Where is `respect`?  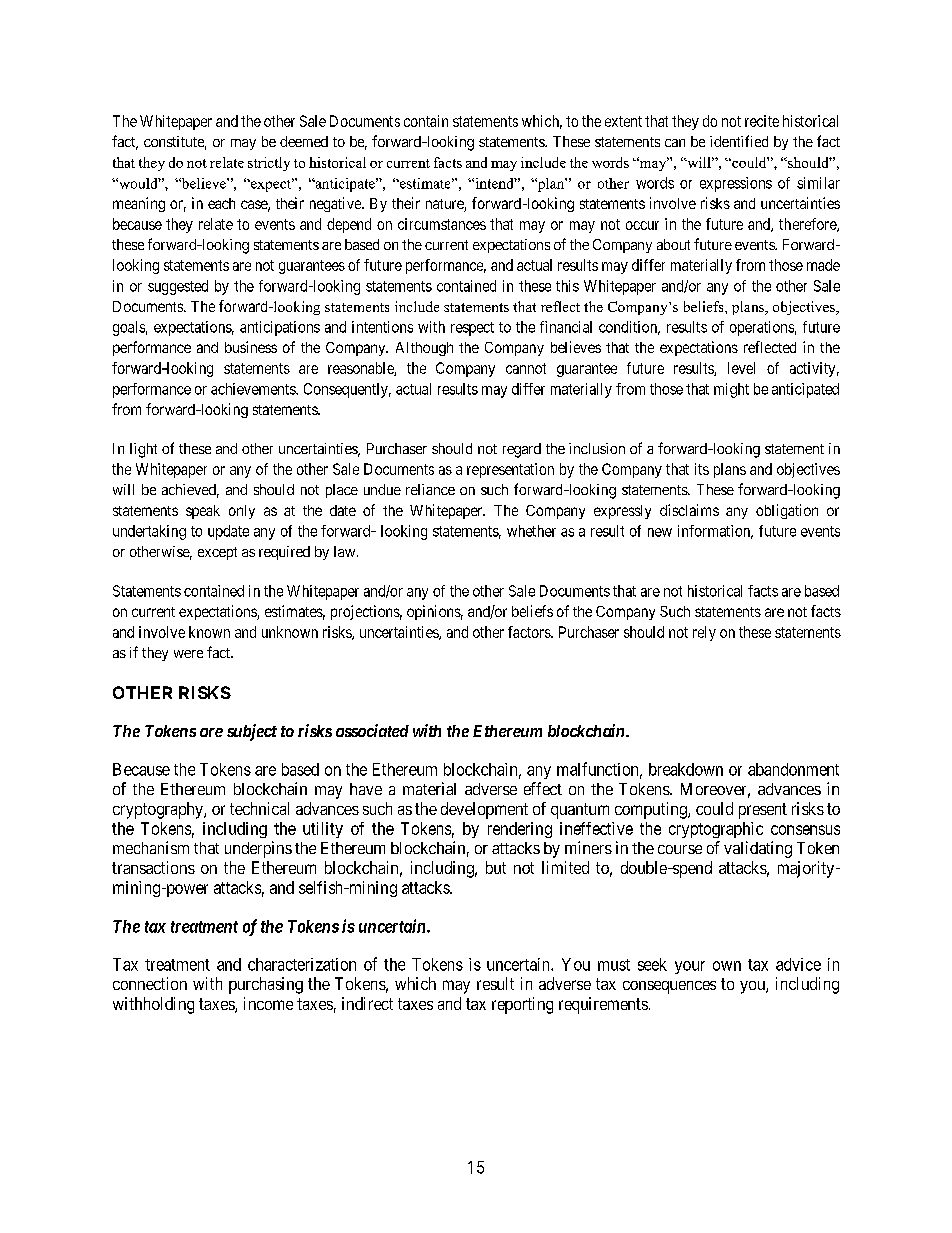
respect is located at coordinates (472, 329).
